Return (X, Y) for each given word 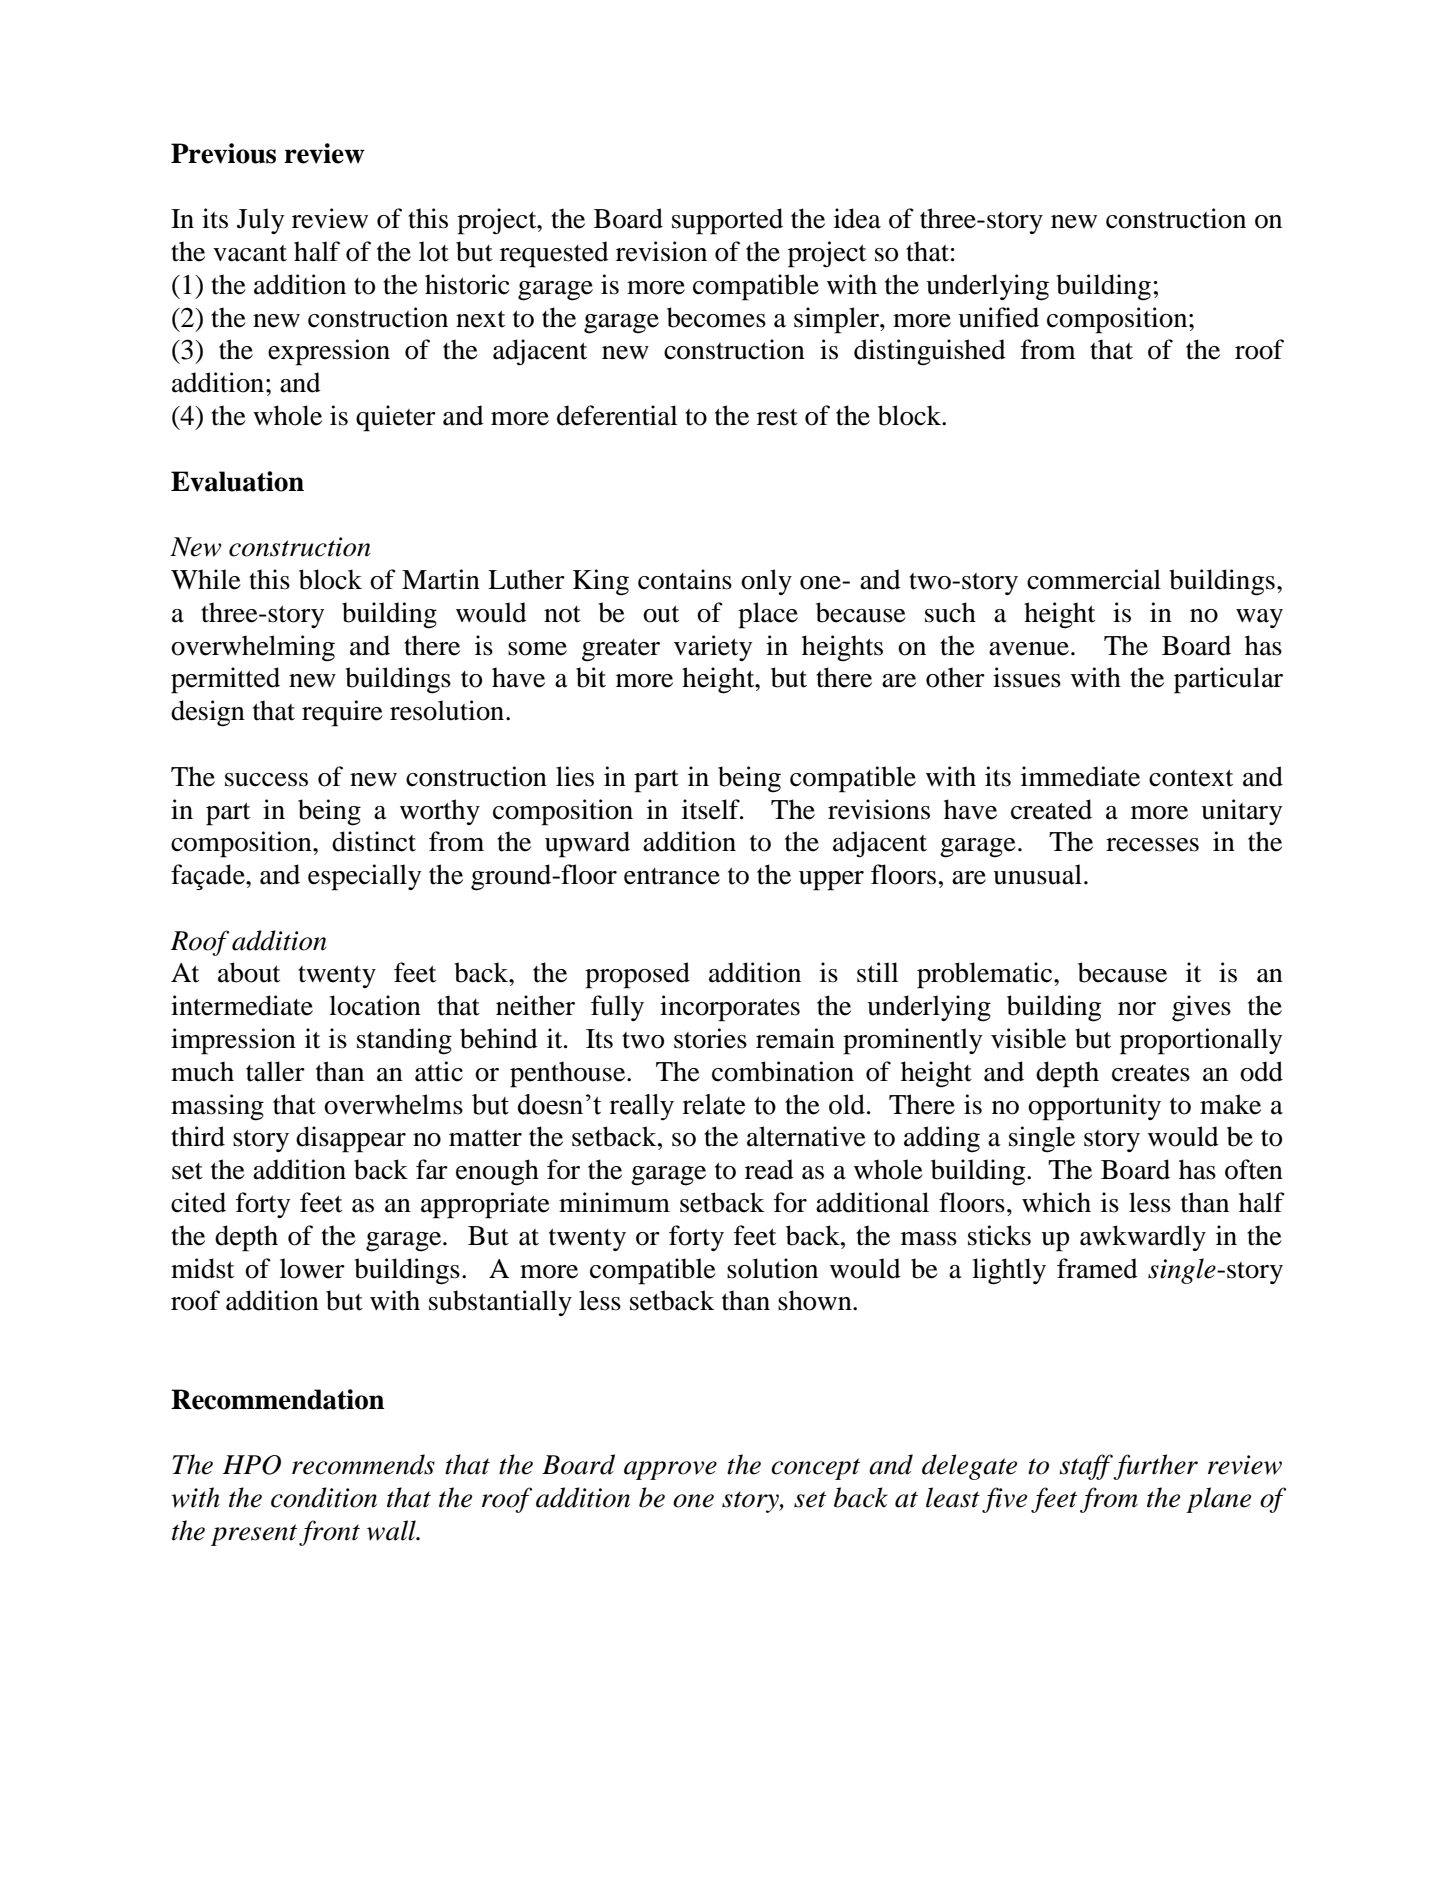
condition (324, 1497)
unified (998, 317)
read (769, 1169)
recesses (1152, 845)
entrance (672, 876)
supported (727, 221)
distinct (374, 841)
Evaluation (237, 481)
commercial (1094, 579)
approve (670, 1470)
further (1155, 1467)
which (1056, 1202)
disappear (351, 1139)
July (260, 221)
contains (685, 579)
